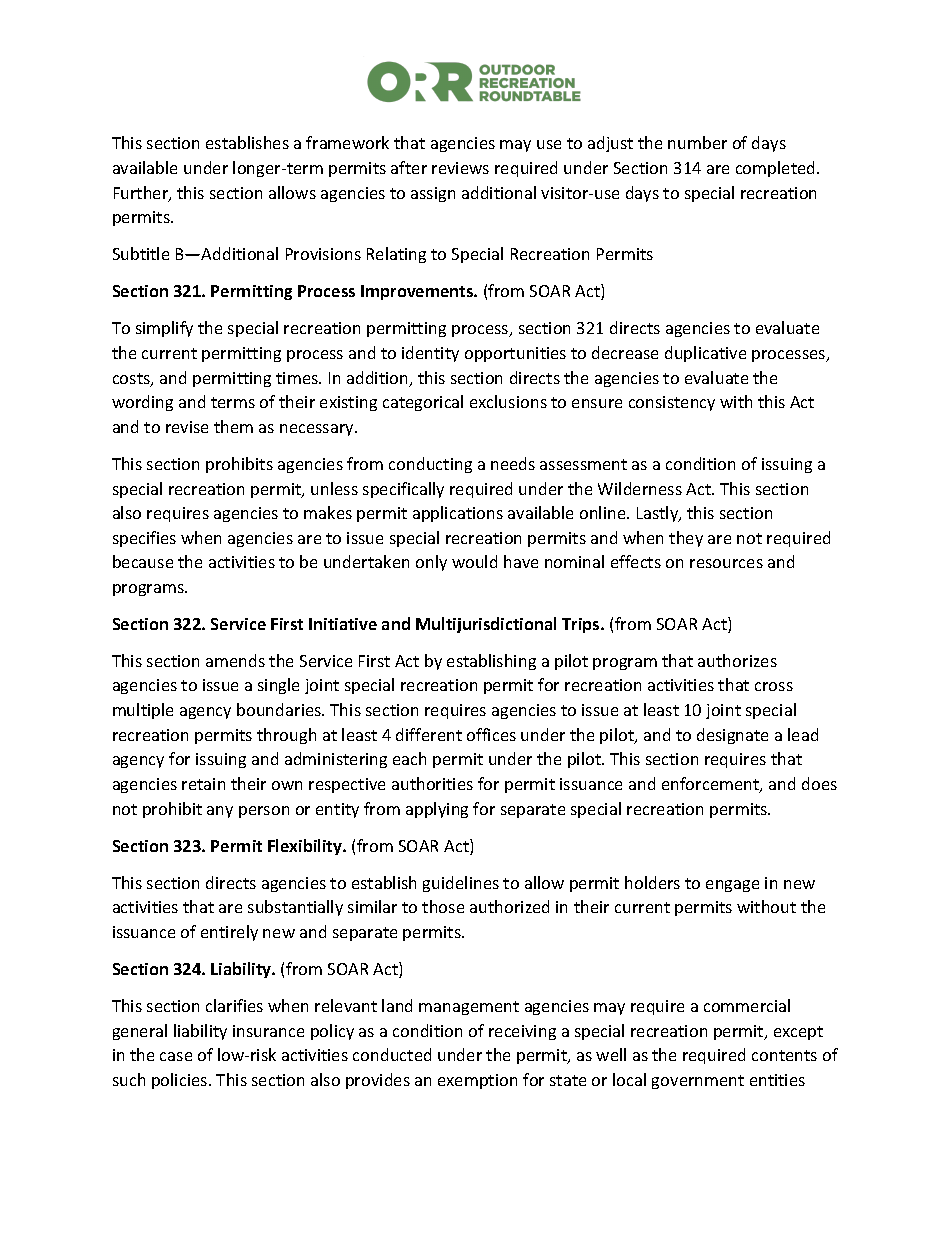 The height and width of the screenshot is (1233, 952). Describe the element at coordinates (732, 736) in the screenshot. I see `designate` at that location.
